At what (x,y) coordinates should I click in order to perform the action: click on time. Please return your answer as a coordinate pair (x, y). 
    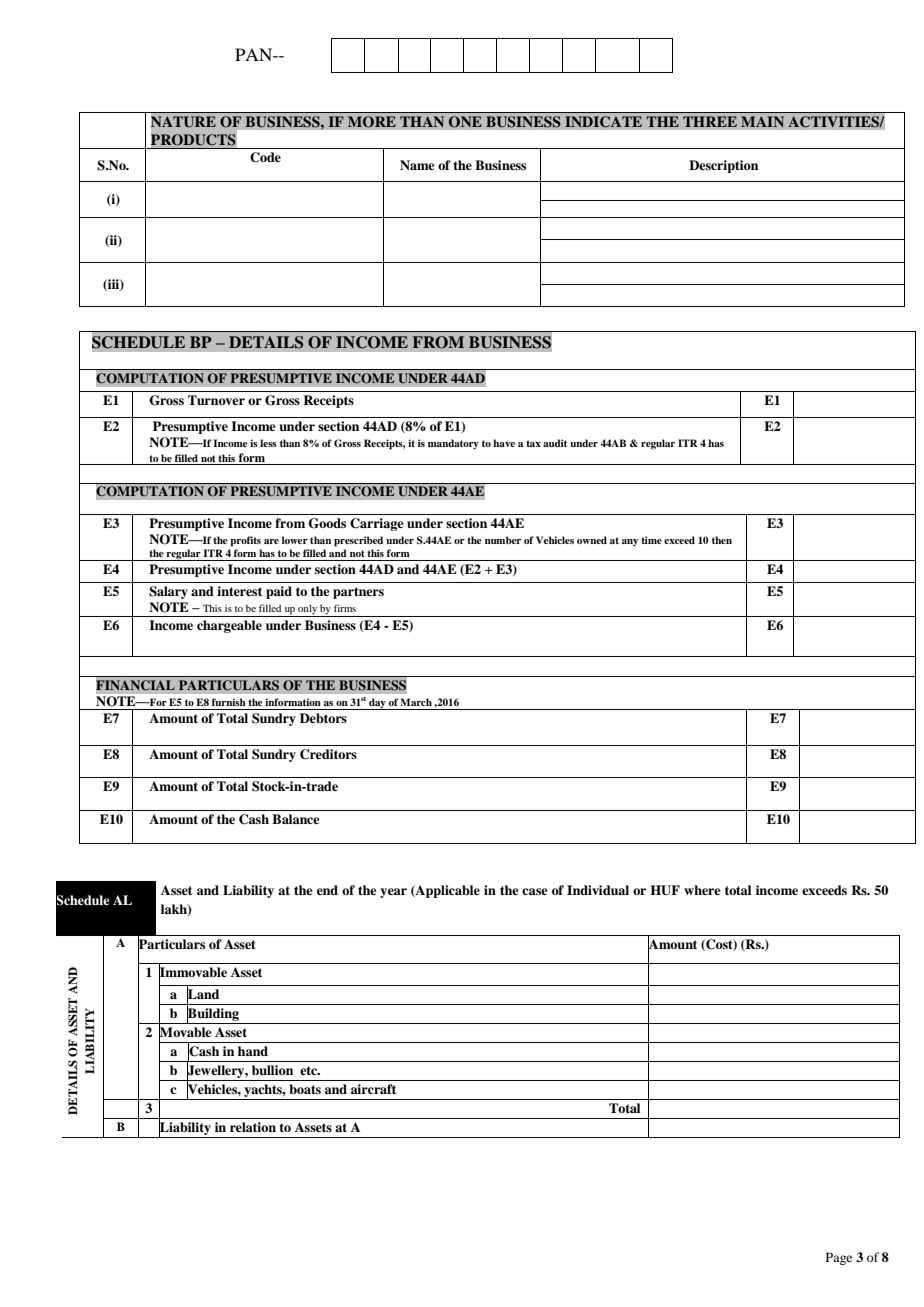
    Looking at the image, I should click on (651, 540).
